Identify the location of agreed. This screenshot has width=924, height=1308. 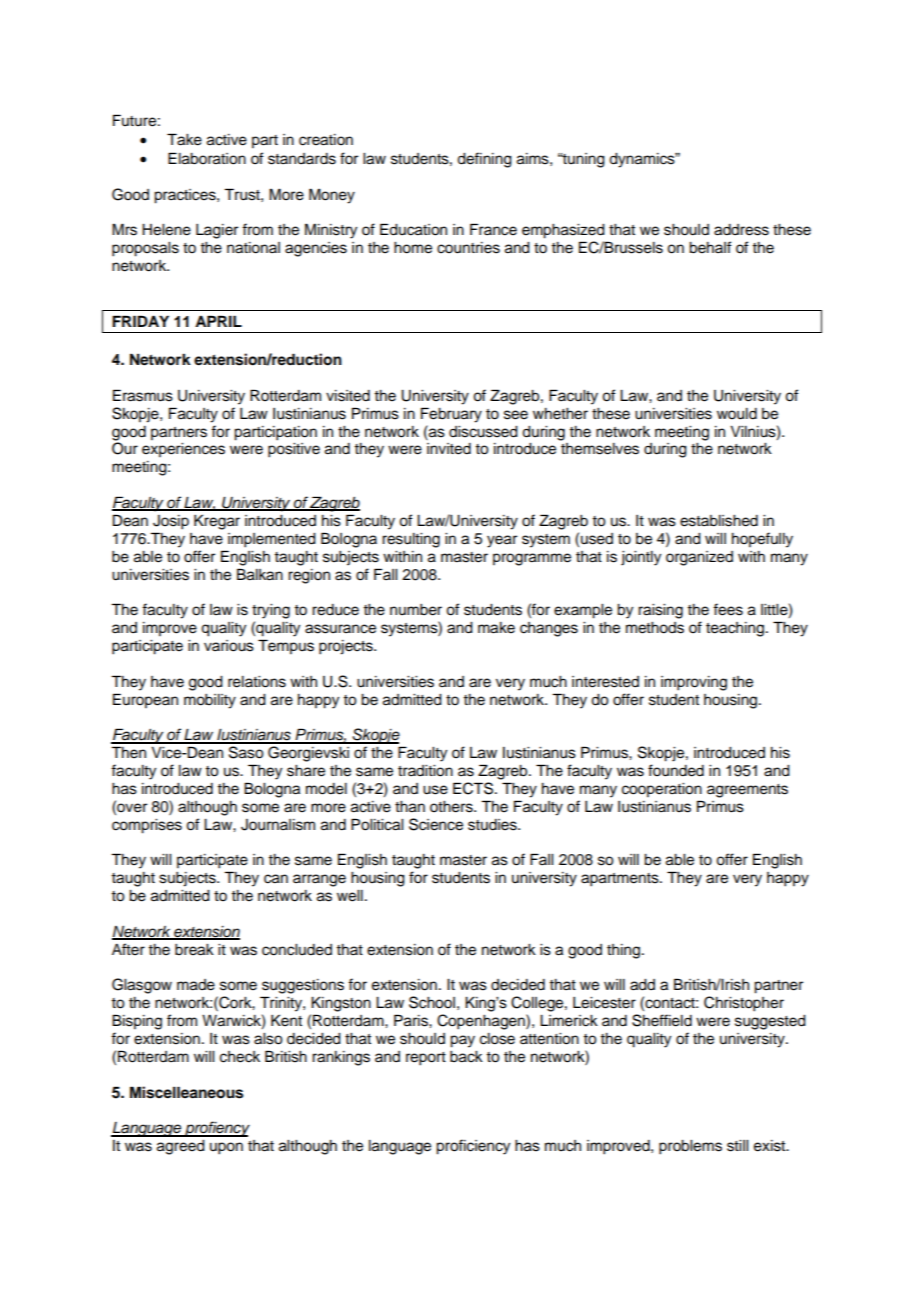
(181, 1147).
